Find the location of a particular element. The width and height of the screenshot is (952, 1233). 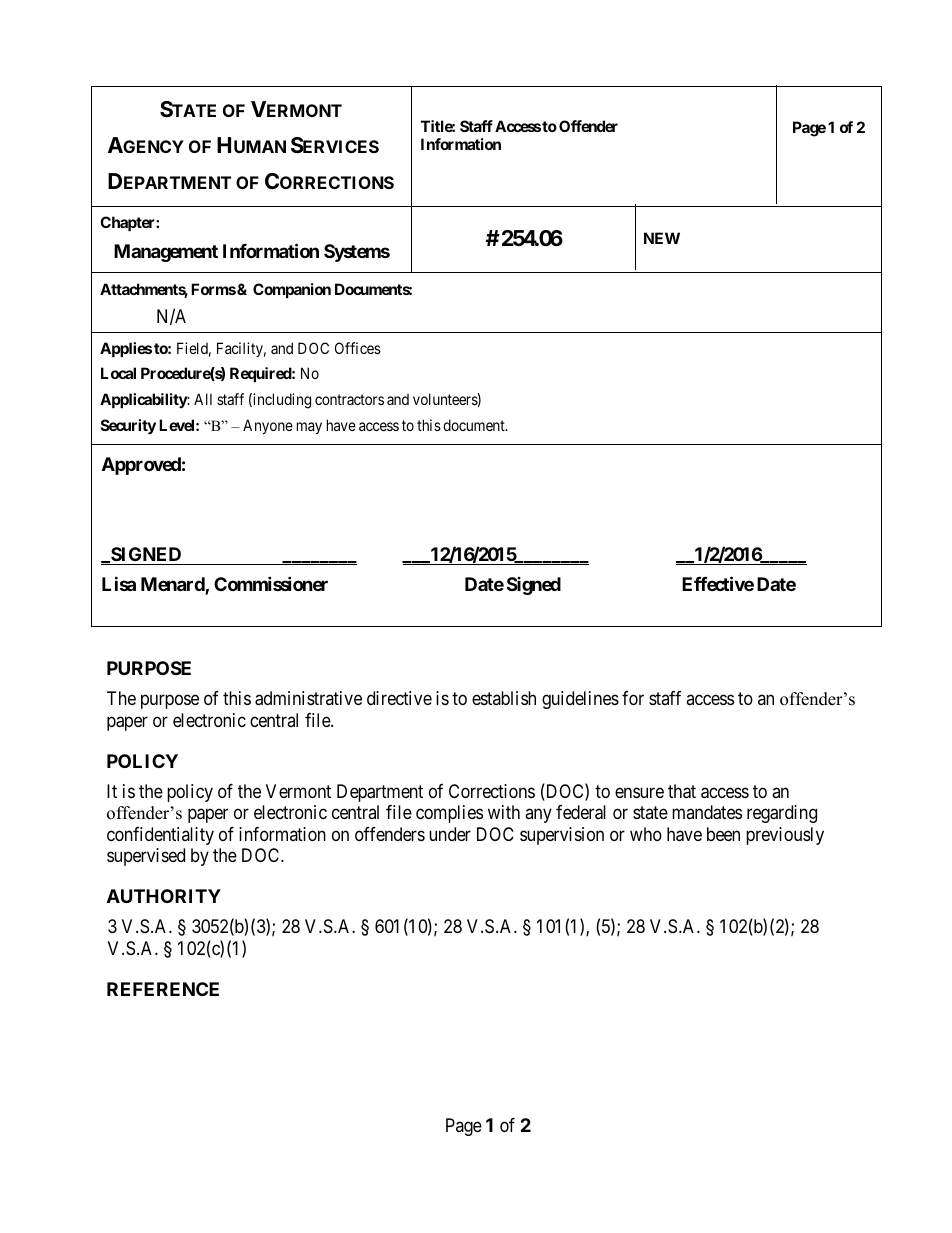

guidelines is located at coordinates (580, 700).
